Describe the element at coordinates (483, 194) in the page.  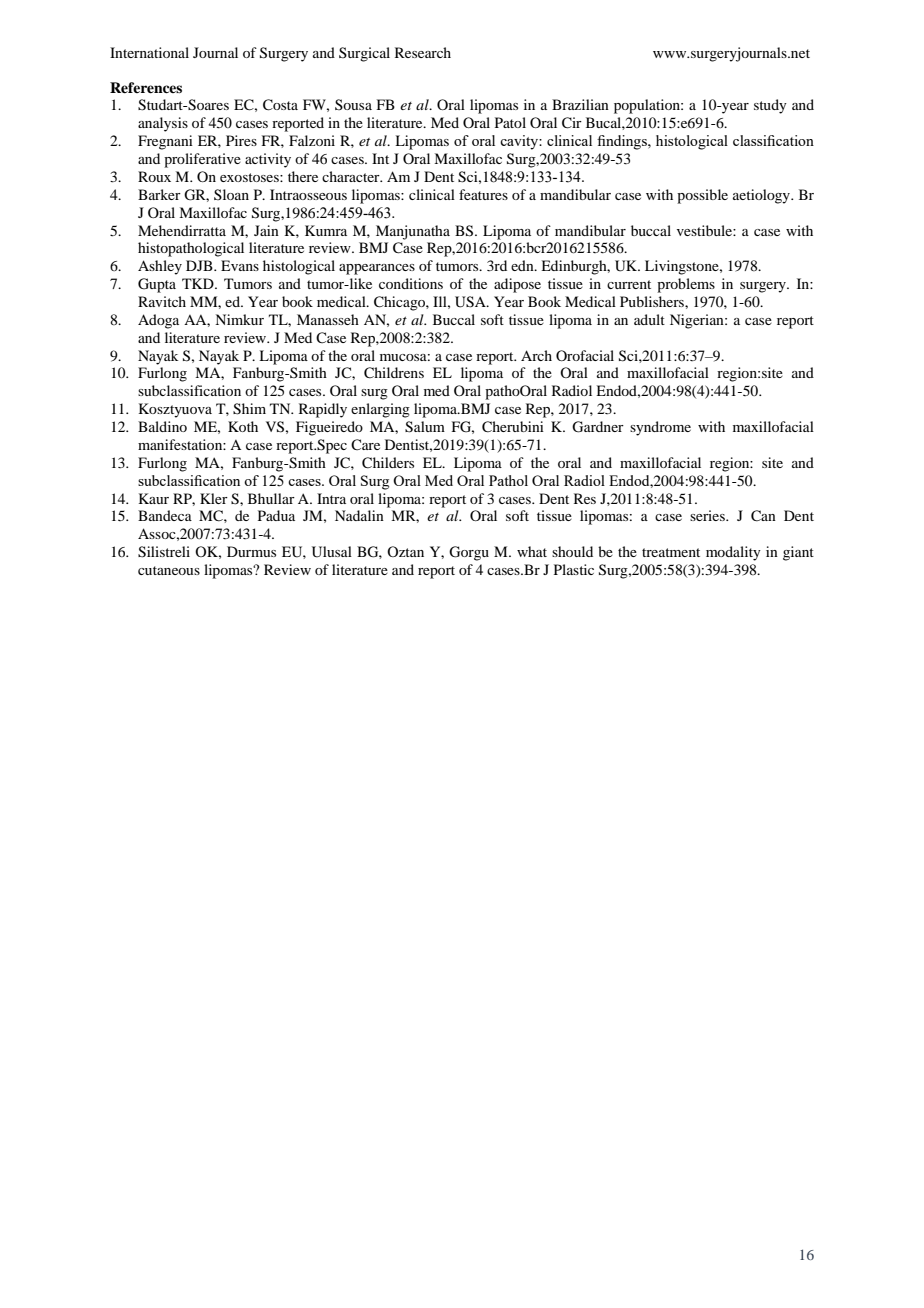
I see `features` at that location.
